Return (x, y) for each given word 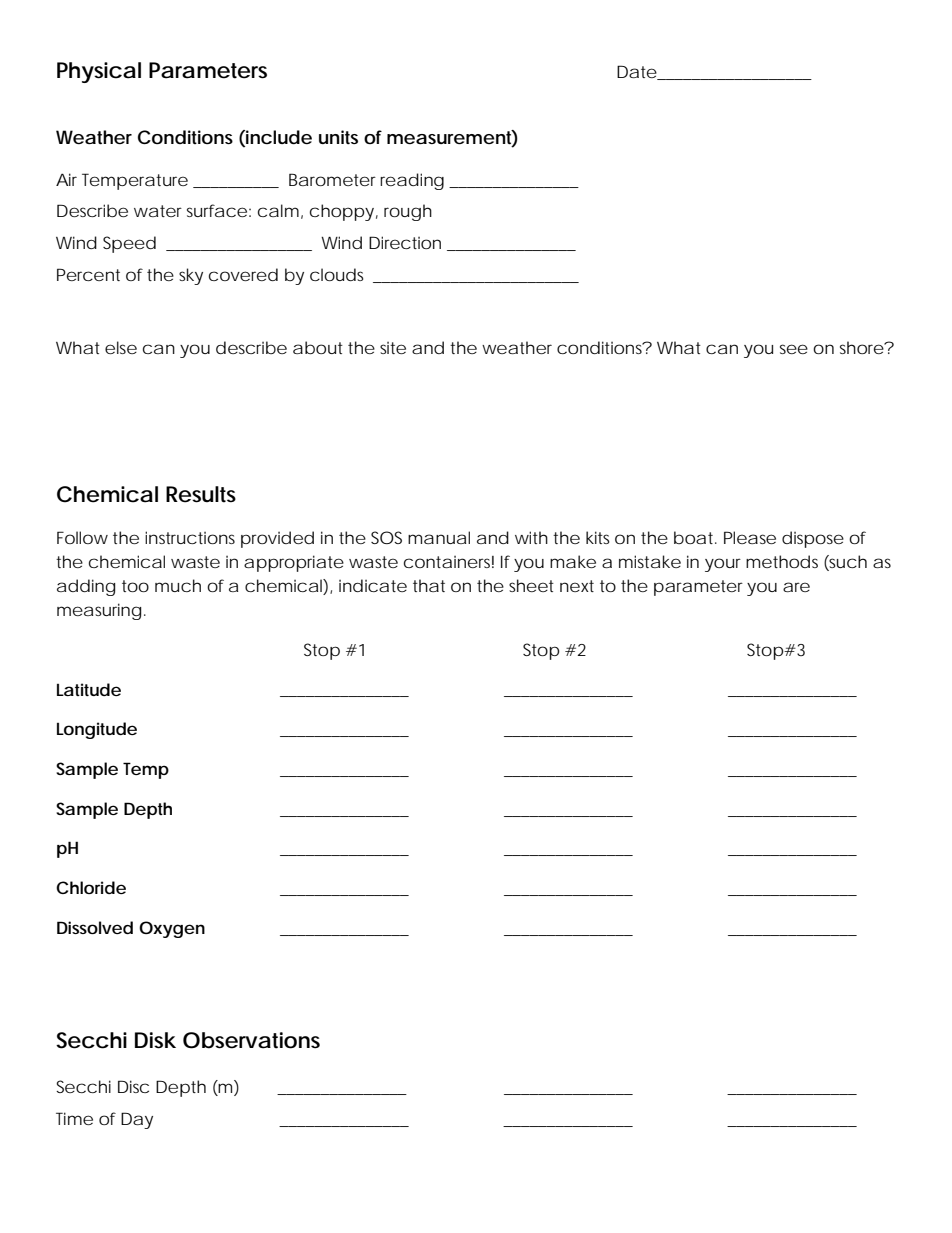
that (429, 585)
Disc (133, 1086)
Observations (251, 1040)
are (796, 587)
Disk (155, 1040)
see (794, 349)
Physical (99, 72)
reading (412, 181)
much (178, 585)
